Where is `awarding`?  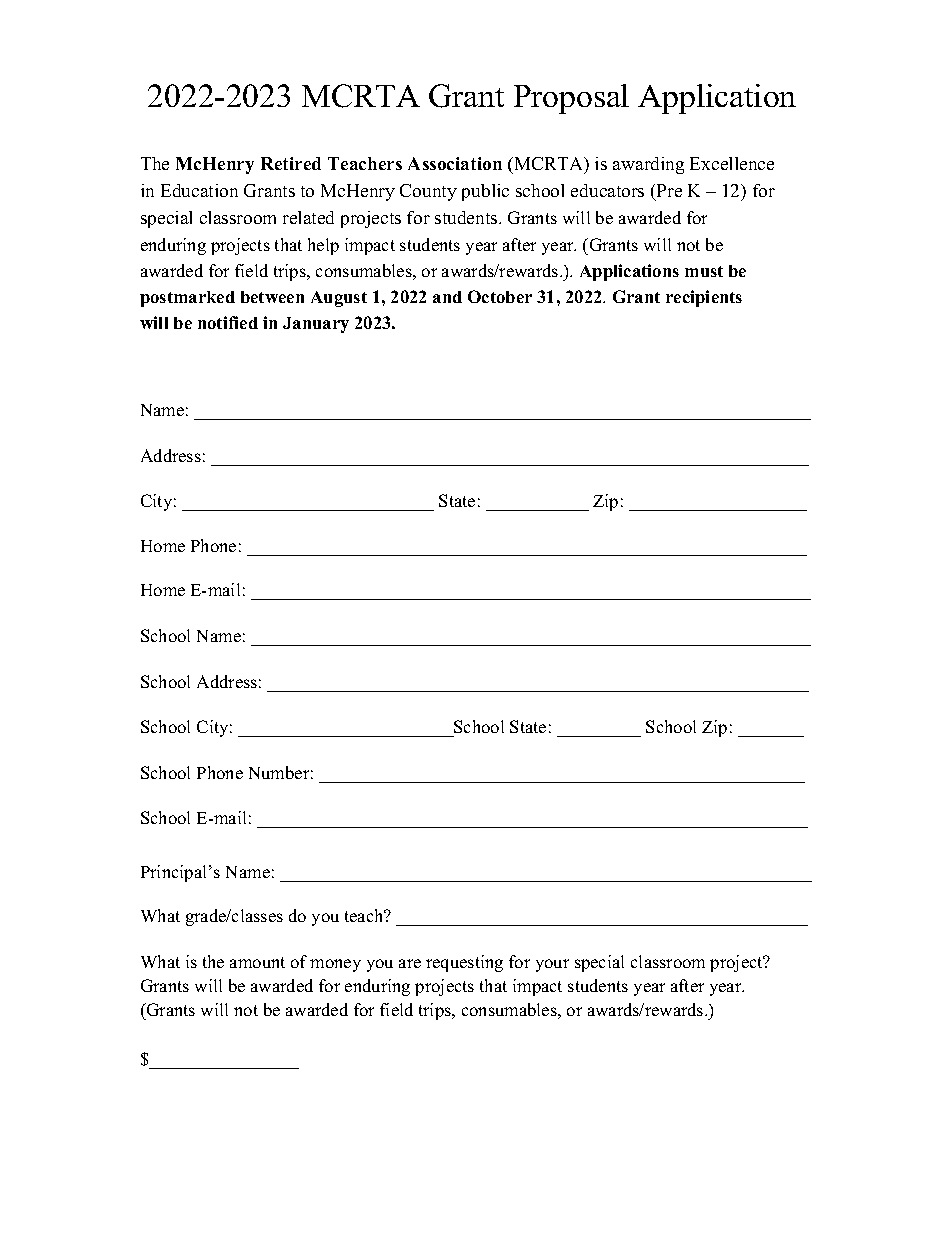
awarding is located at coordinates (648, 165).
